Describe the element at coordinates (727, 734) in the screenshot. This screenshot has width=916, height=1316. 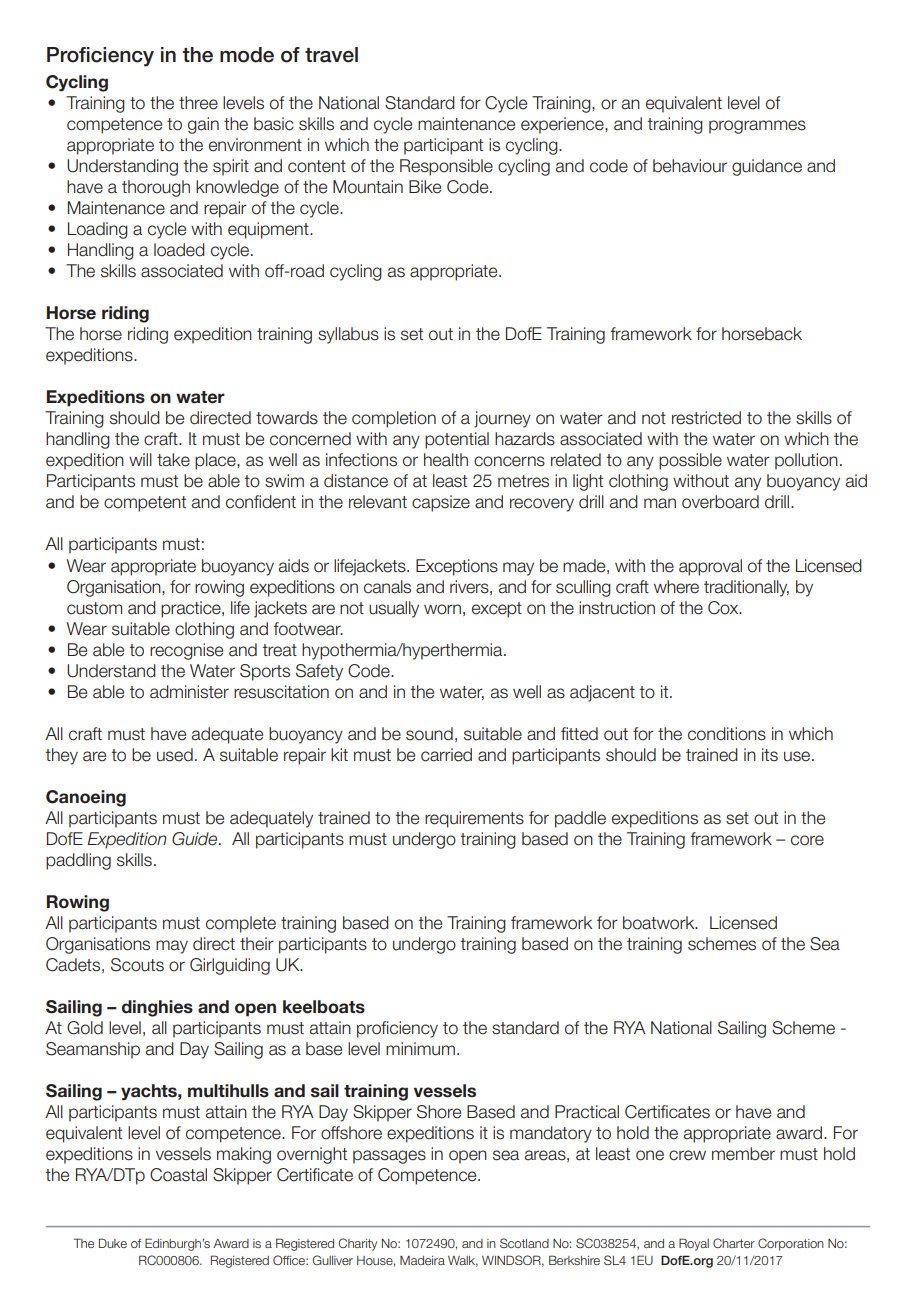
I see `conditions` at that location.
